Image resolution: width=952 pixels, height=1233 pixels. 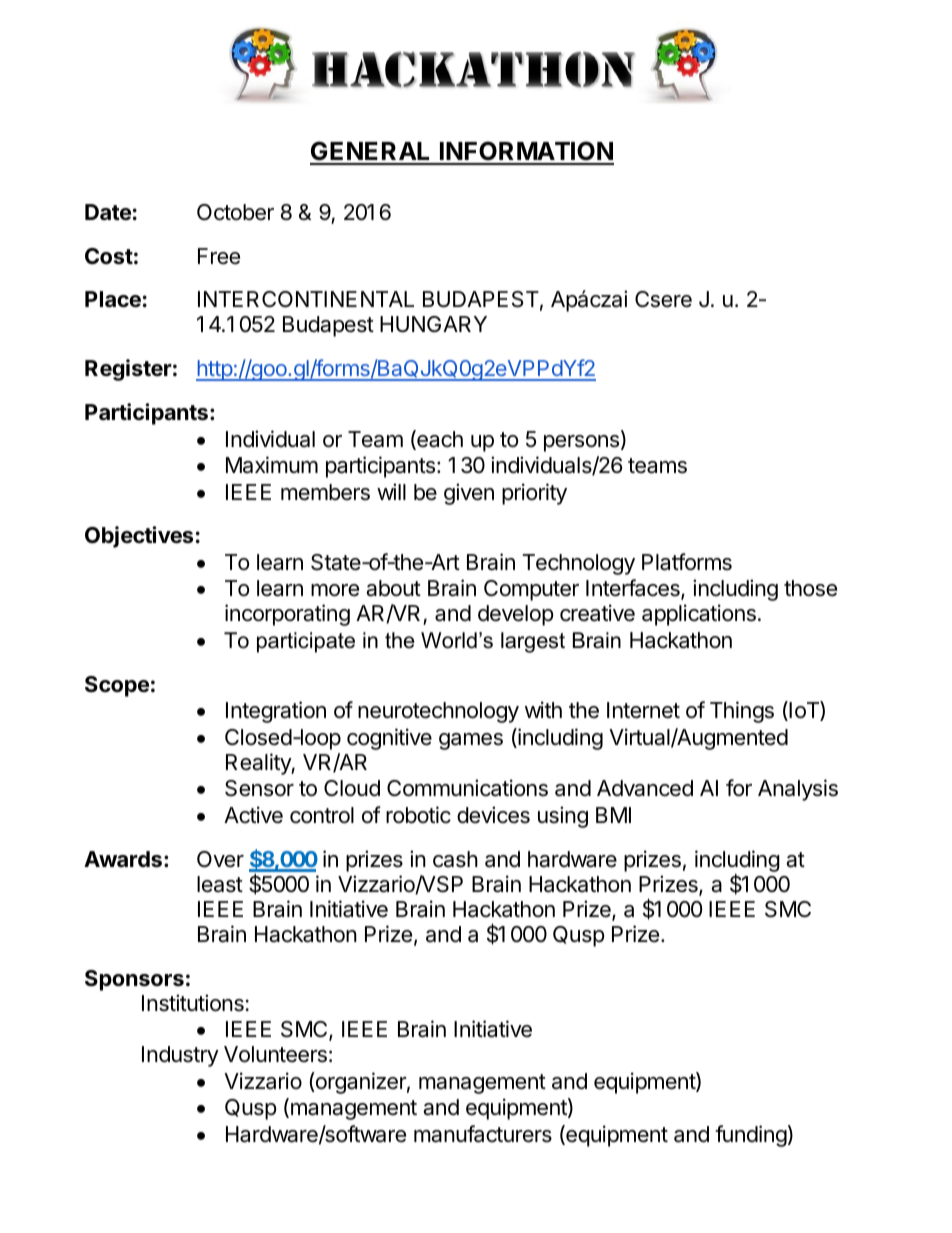 What do you see at coordinates (469, 494) in the image?
I see `given` at bounding box center [469, 494].
